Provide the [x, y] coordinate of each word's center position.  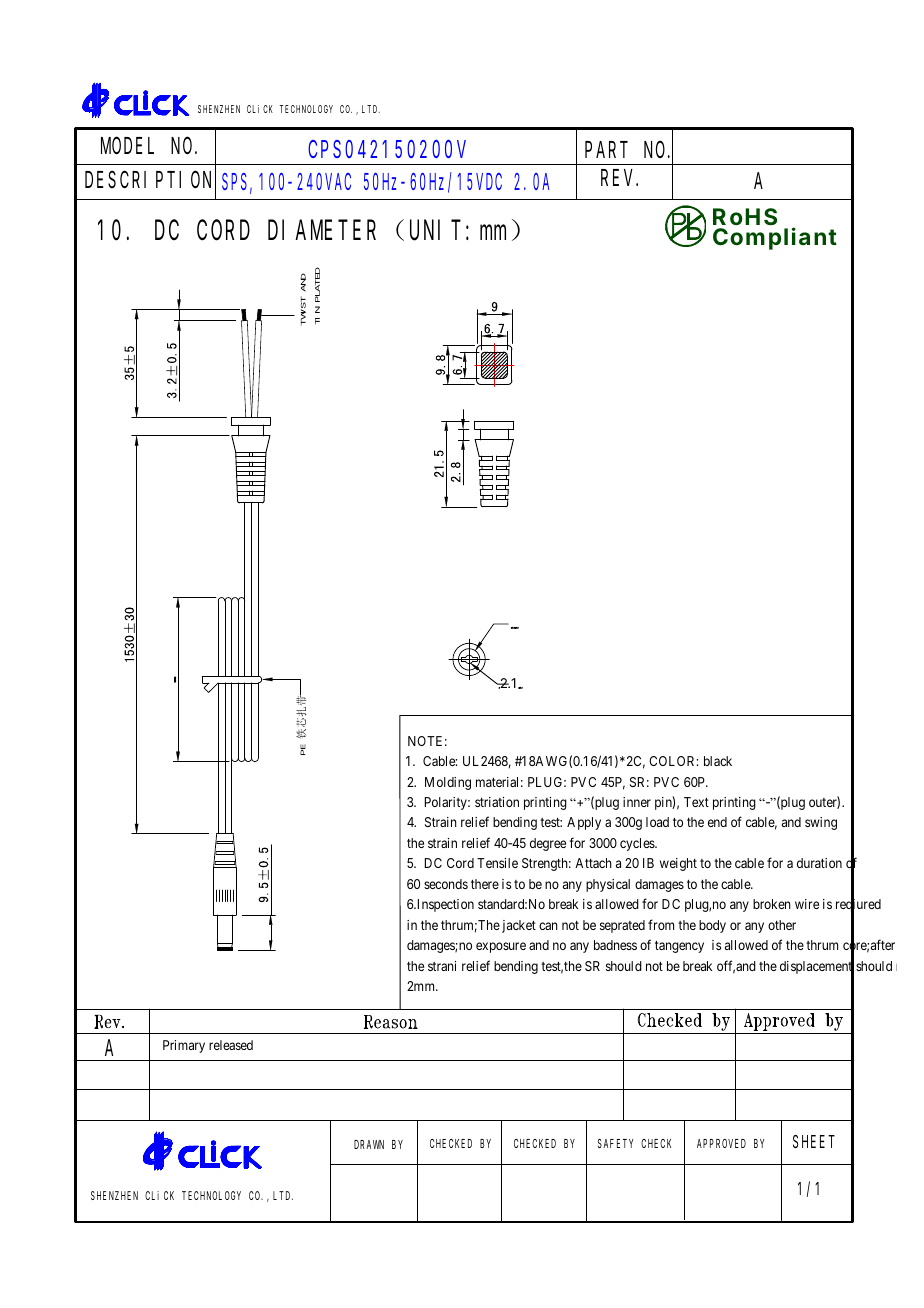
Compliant [775, 238]
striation [497, 802]
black [718, 761]
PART [606, 149]
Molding [448, 783]
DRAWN [369, 1144]
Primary [184, 1046]
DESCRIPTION [150, 180]
